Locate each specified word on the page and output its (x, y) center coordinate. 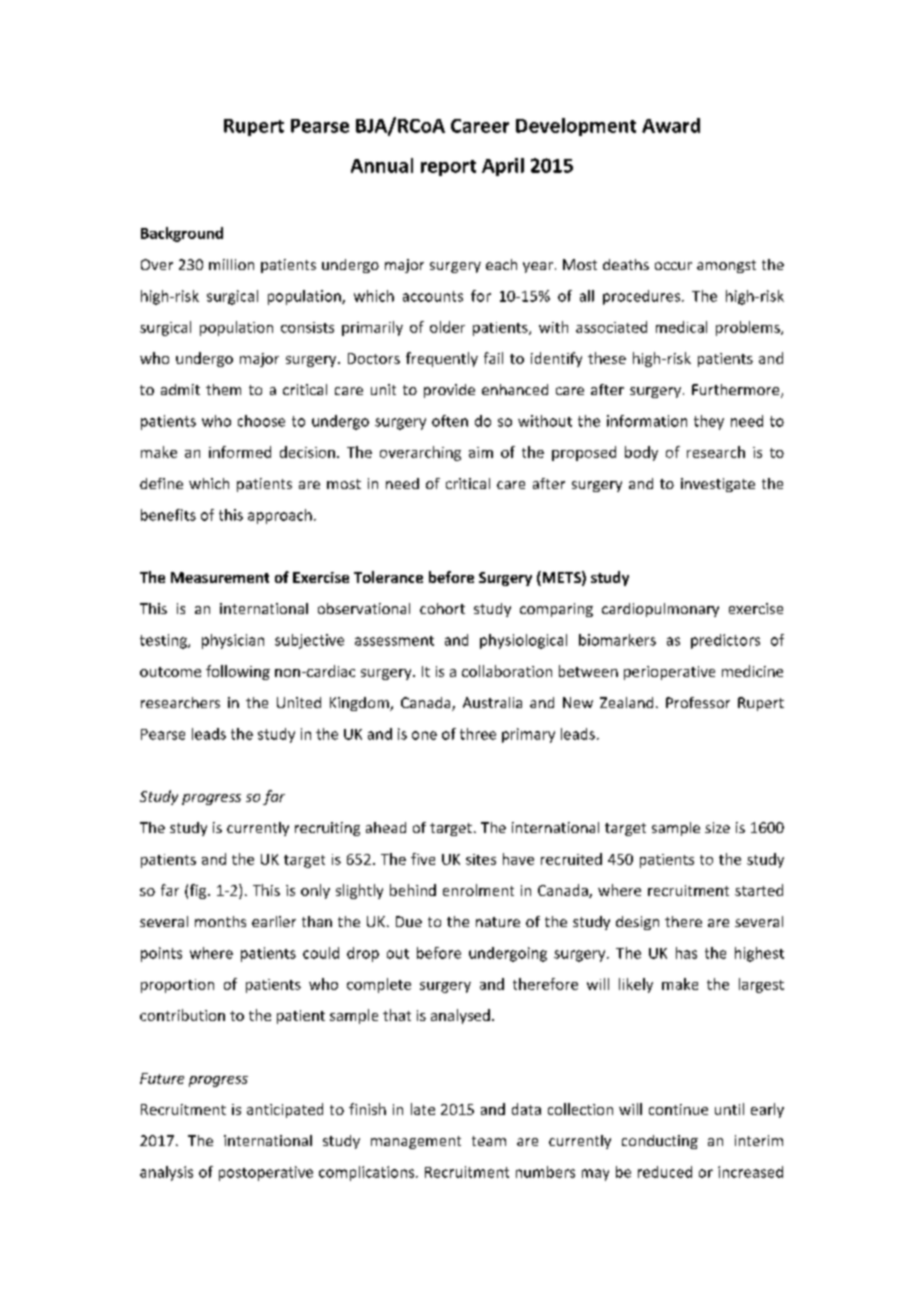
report (448, 168)
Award (671, 125)
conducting (660, 1142)
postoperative (266, 1173)
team (489, 1141)
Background (182, 234)
